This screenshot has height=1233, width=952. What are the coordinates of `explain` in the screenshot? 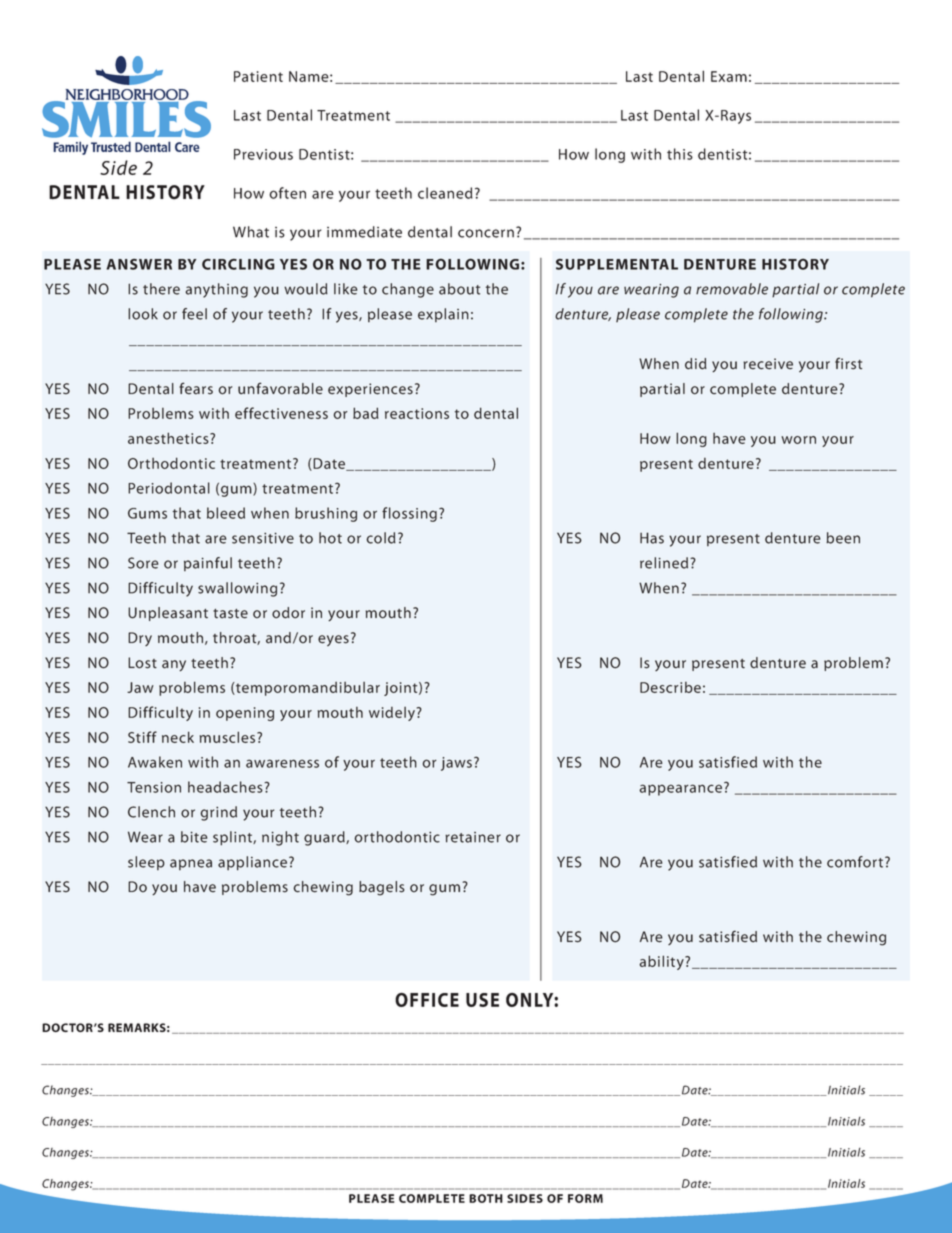 It's located at (443, 315).
